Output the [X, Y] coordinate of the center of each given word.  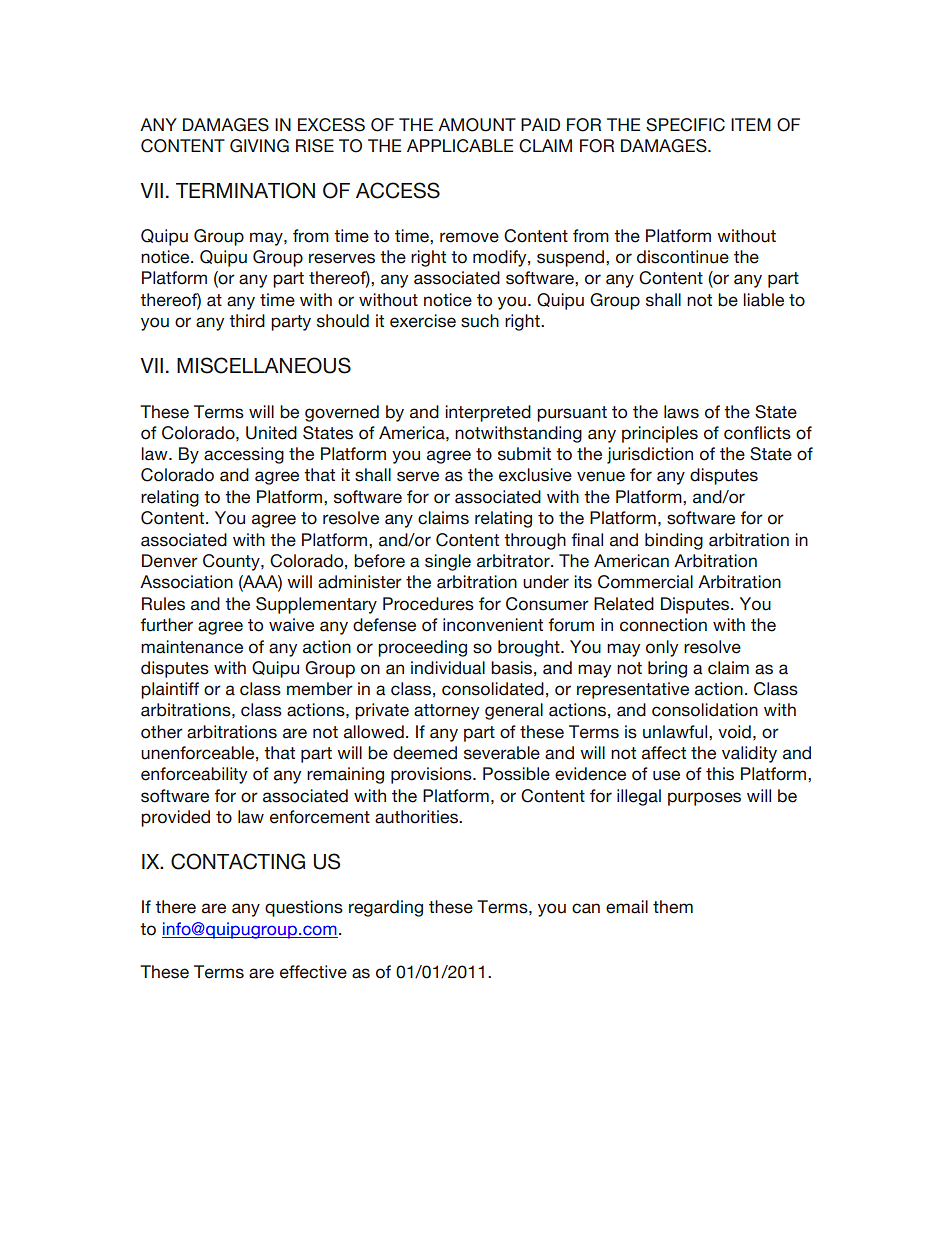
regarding [386, 908]
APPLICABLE [460, 146]
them [673, 907]
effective [313, 972]
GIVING [259, 146]
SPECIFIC [685, 125]
